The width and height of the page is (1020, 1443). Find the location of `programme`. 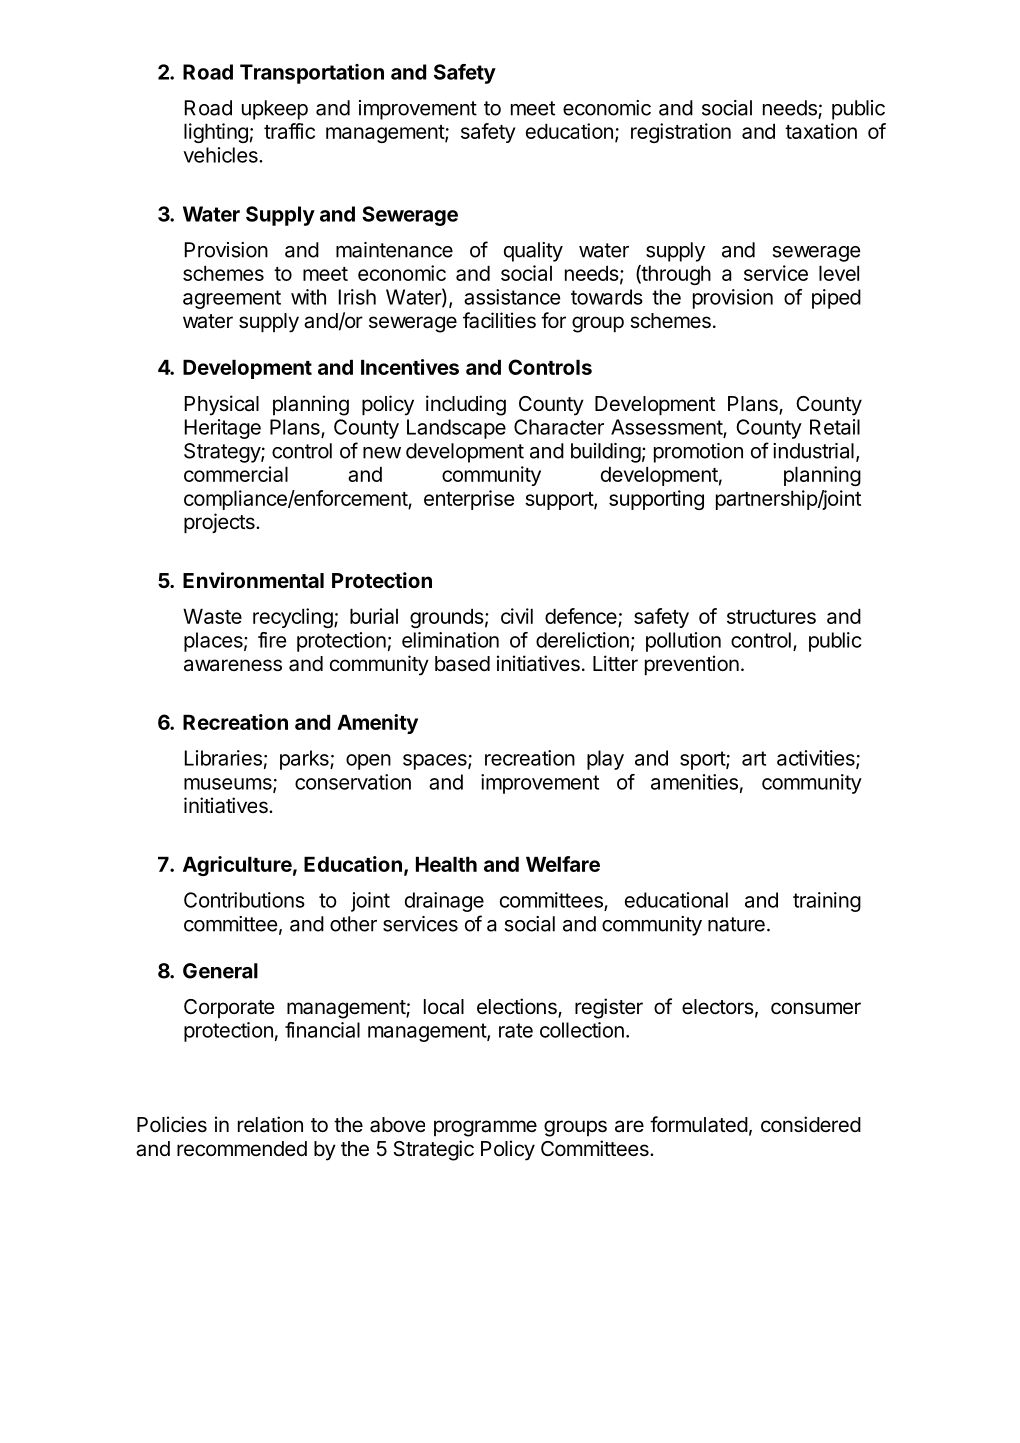

programme is located at coordinates (485, 1128).
